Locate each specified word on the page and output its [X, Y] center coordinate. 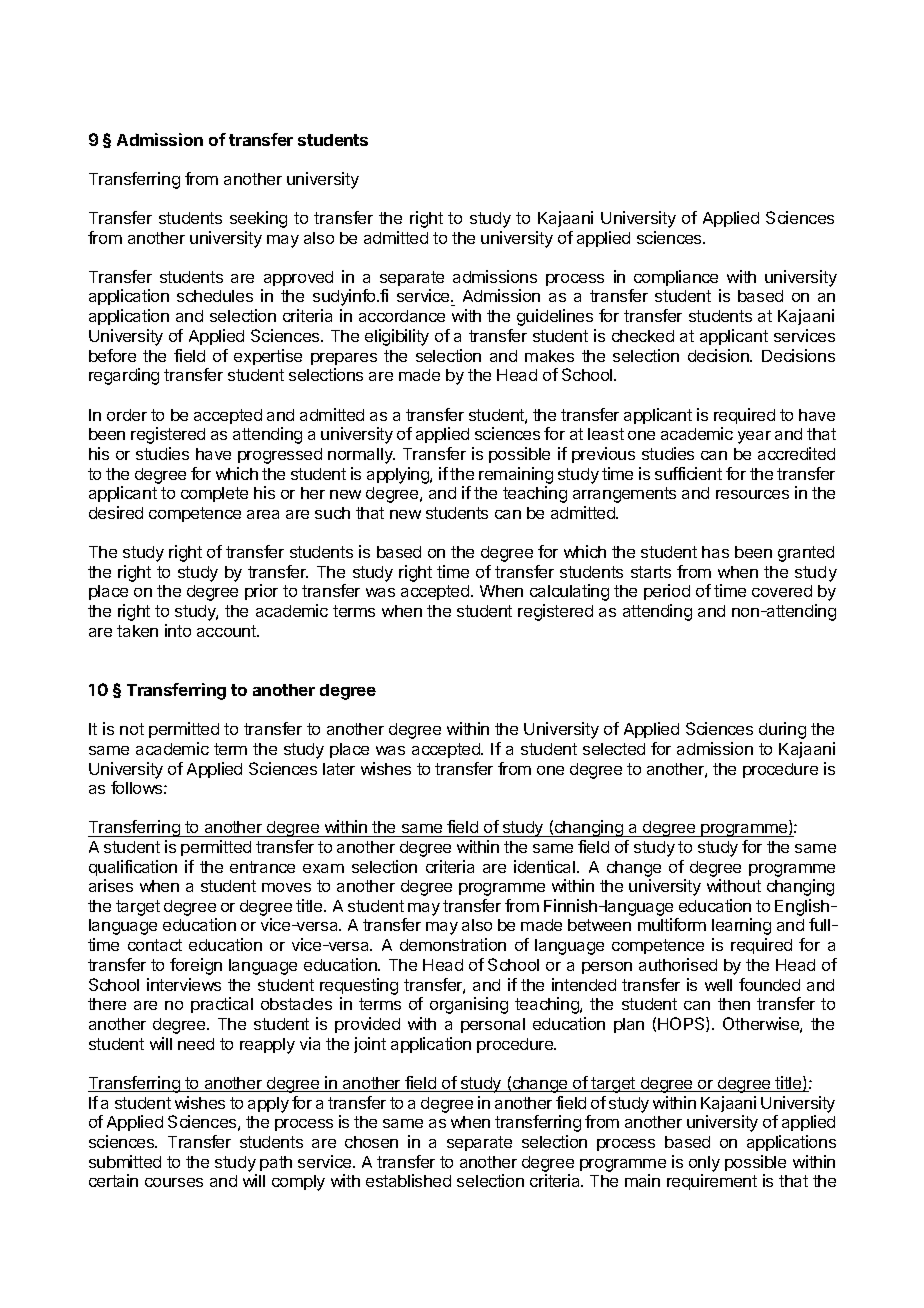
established [408, 1180]
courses [174, 1182]
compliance [676, 280]
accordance [402, 316]
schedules [215, 296]
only [704, 1164]
